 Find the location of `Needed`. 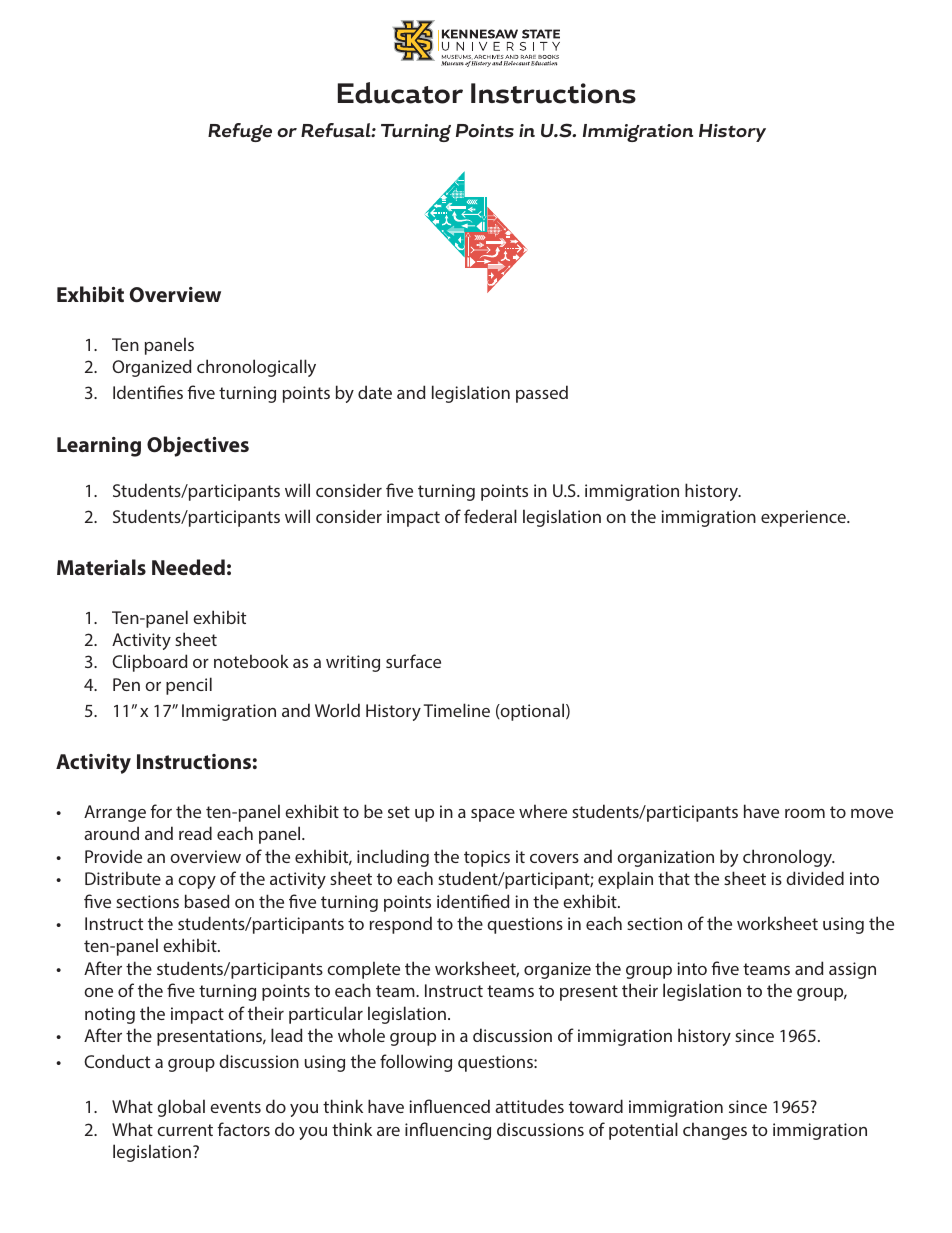

Needed is located at coordinates (188, 567).
